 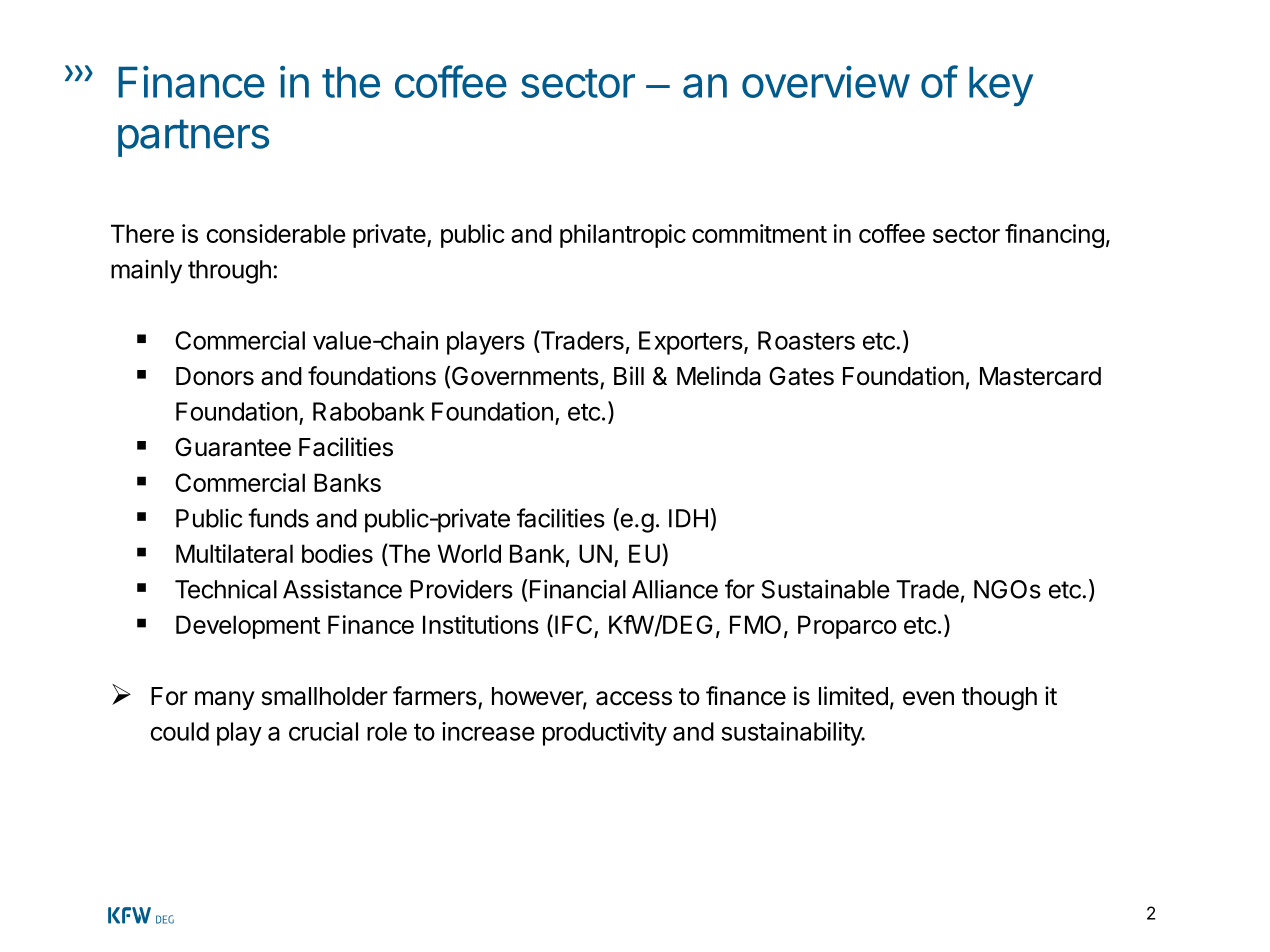 What do you see at coordinates (605, 734) in the screenshot?
I see `productivity` at bounding box center [605, 734].
